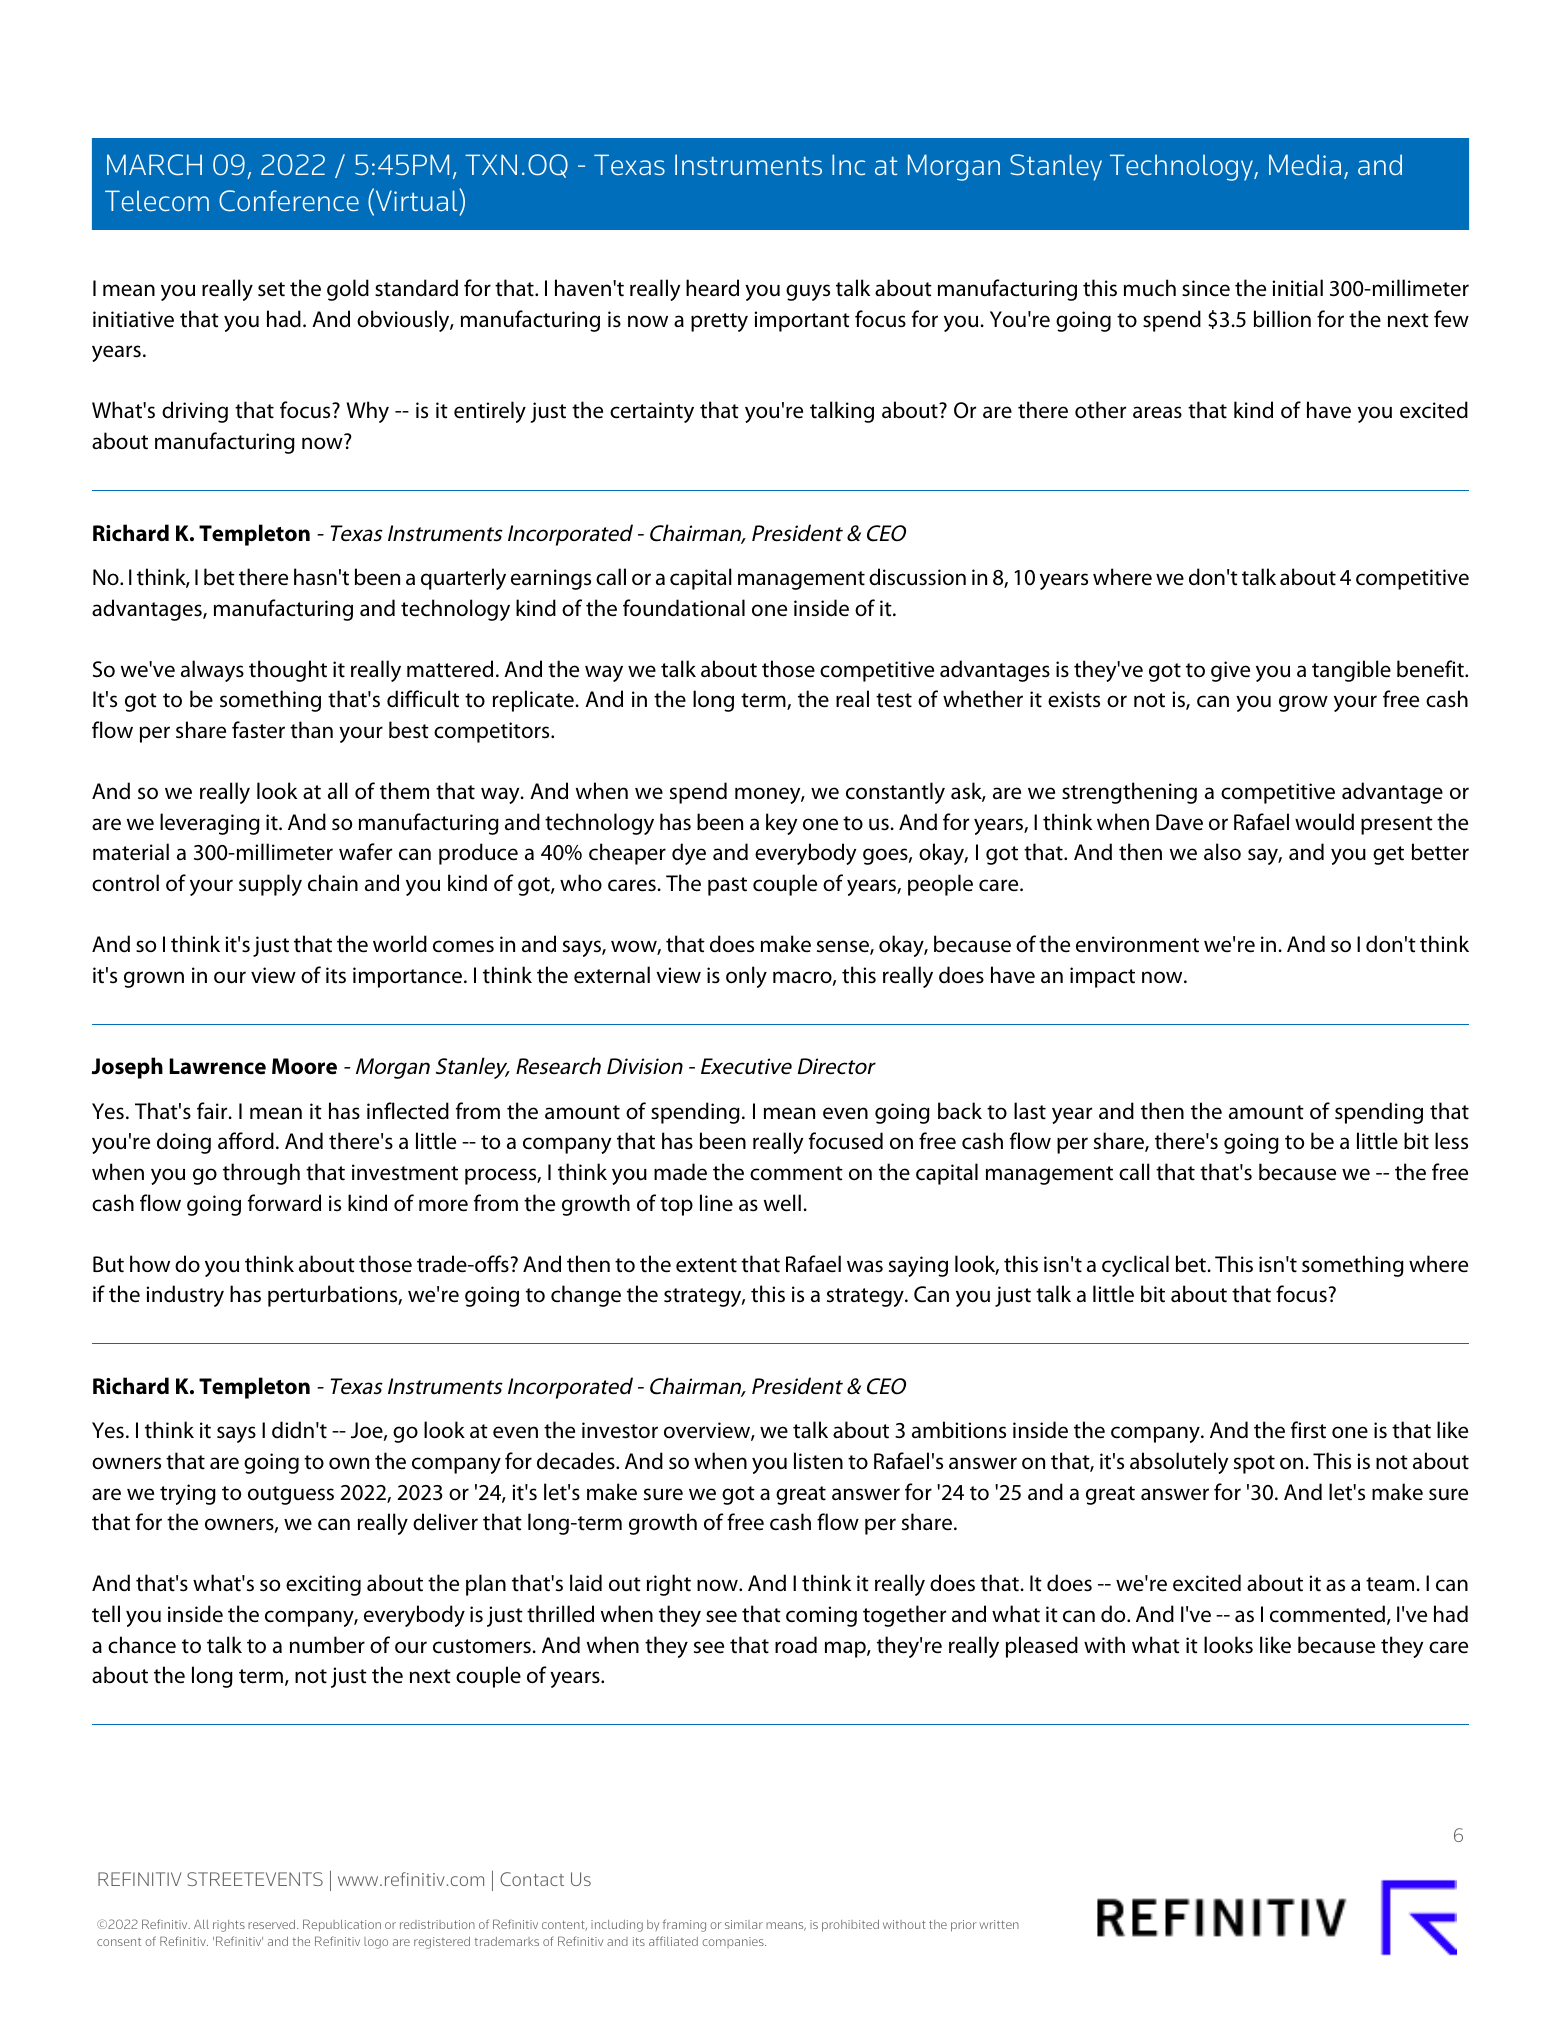 The height and width of the page is (2020, 1561). Describe the element at coordinates (1451, 1141) in the page. I see `less` at that location.
